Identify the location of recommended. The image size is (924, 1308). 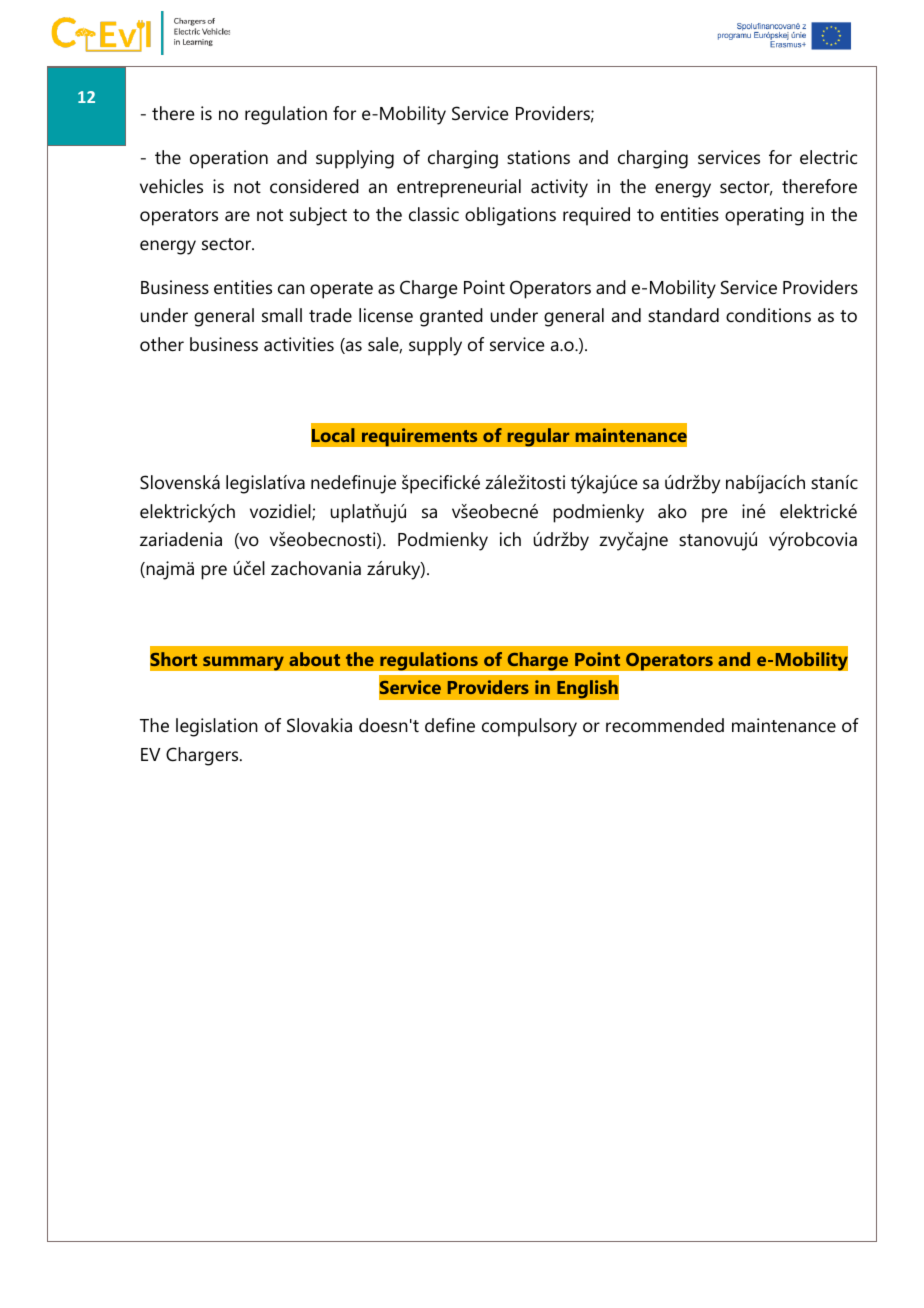
(665, 725).
